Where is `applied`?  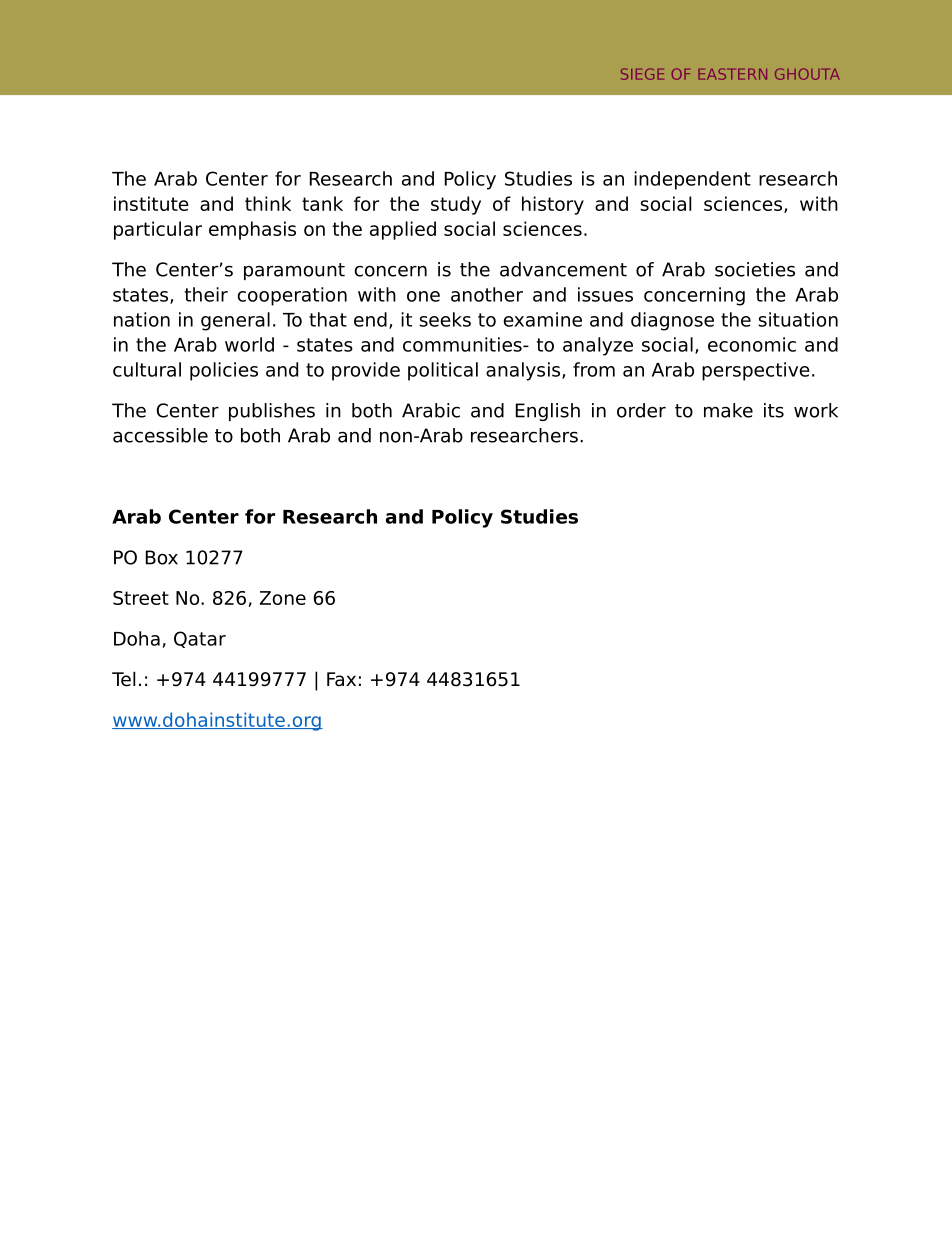
applied is located at coordinates (403, 230).
